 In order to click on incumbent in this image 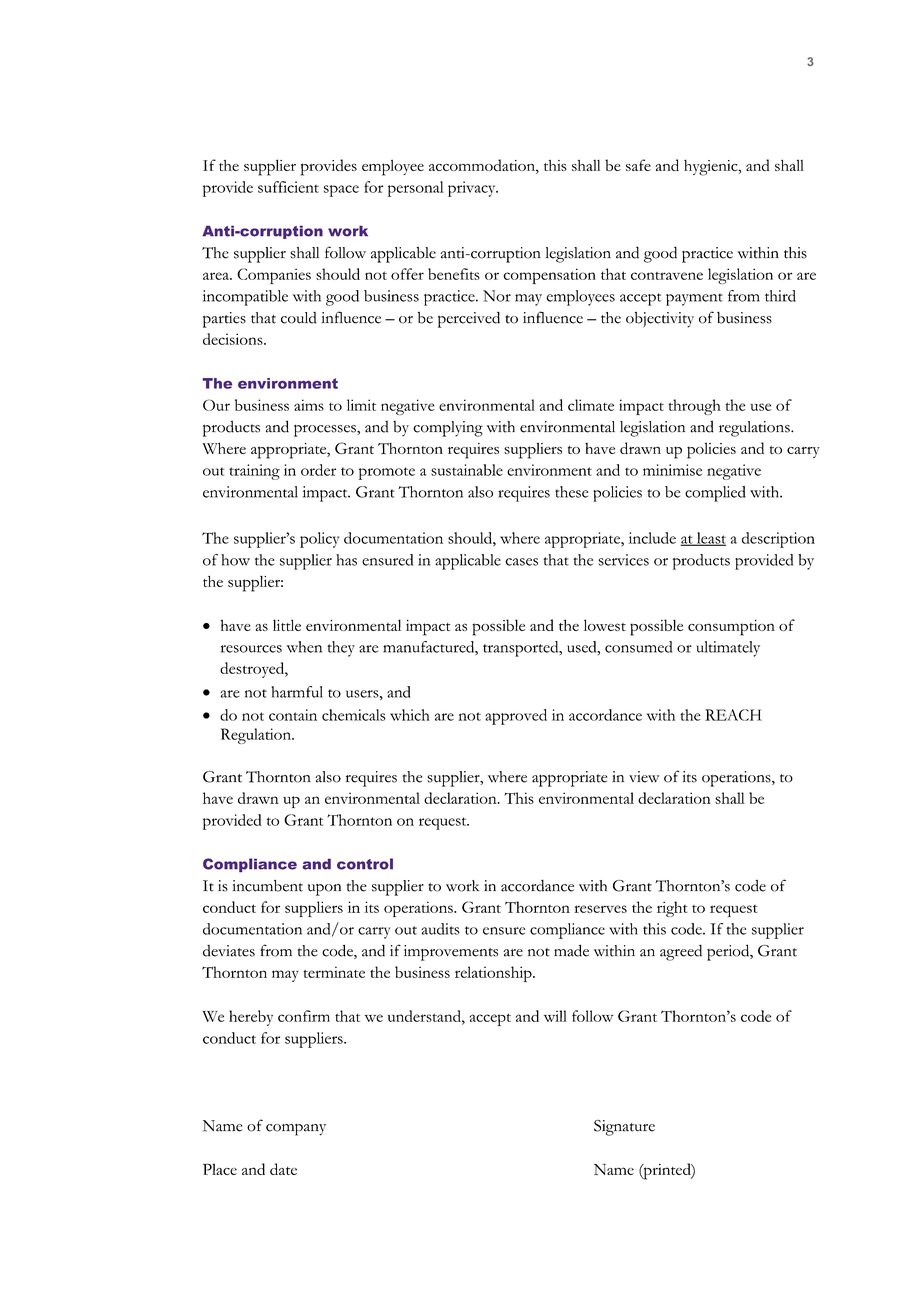, I will do `click(268, 886)`.
